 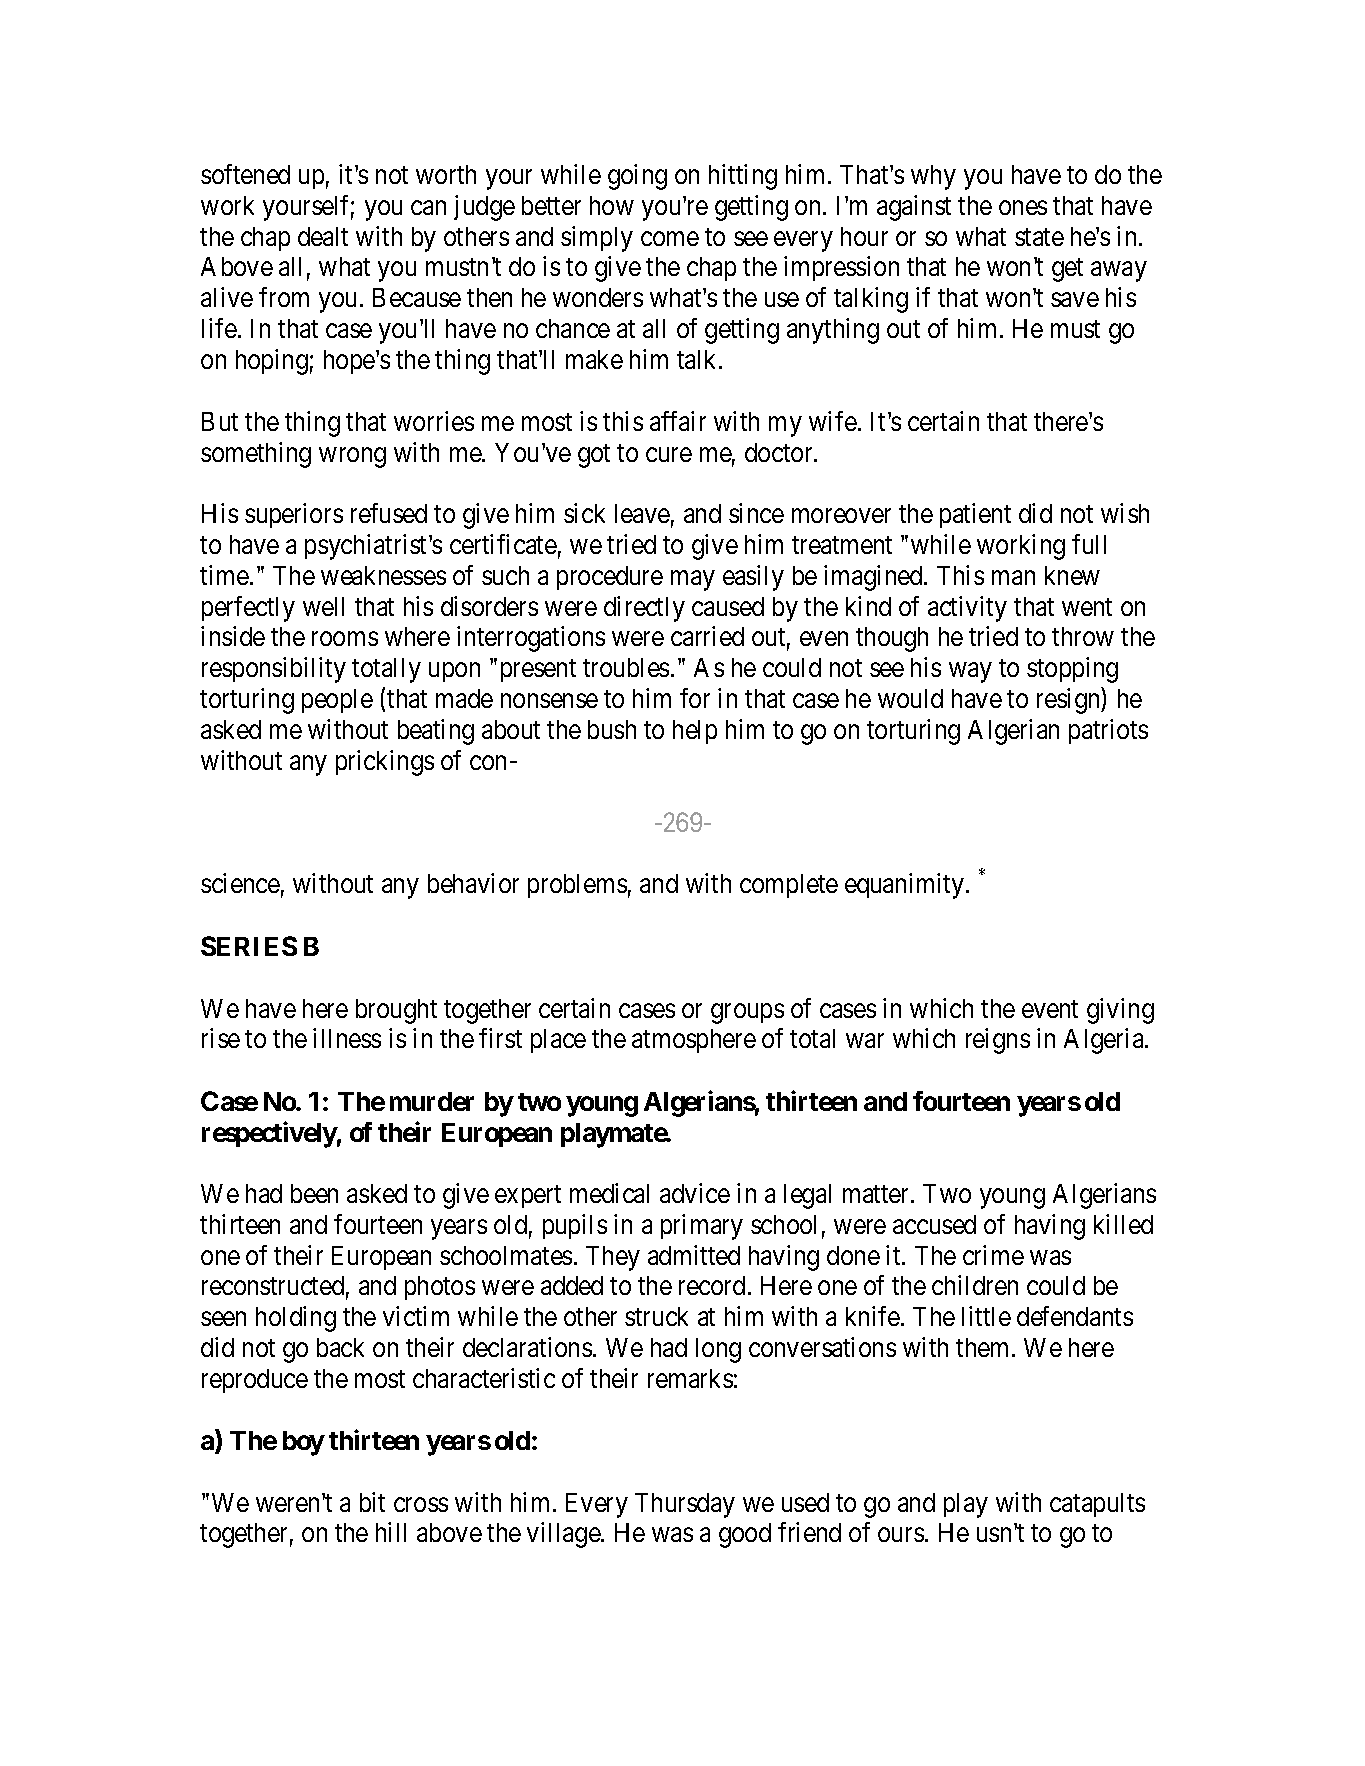 What do you see at coordinates (692, 581) in the image?
I see `may` at bounding box center [692, 581].
